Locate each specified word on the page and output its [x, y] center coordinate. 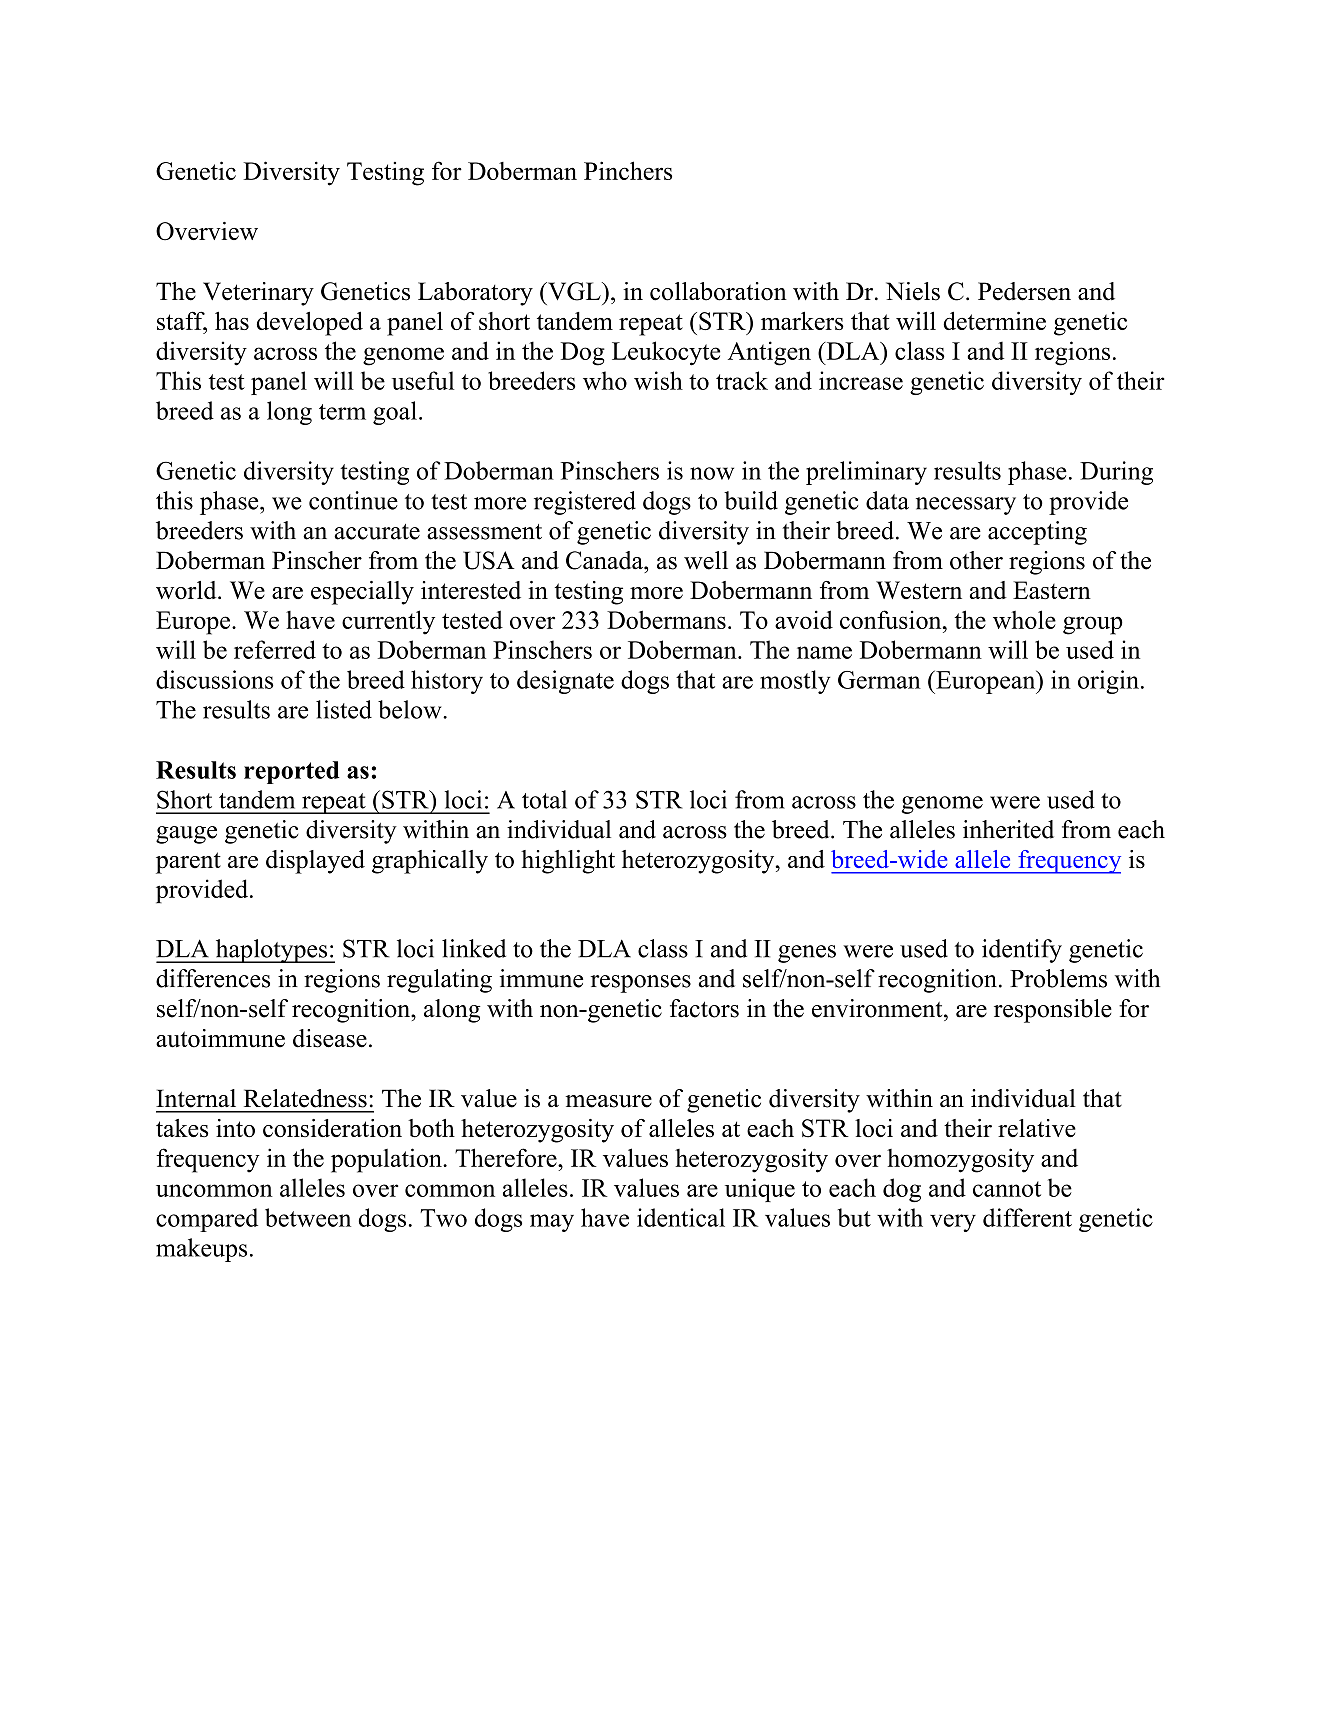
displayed [315, 862]
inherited [1008, 829]
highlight [568, 862]
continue [353, 500]
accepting [1037, 533]
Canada [605, 560]
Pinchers [628, 170]
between [308, 1217]
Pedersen [1024, 291]
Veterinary [258, 294]
